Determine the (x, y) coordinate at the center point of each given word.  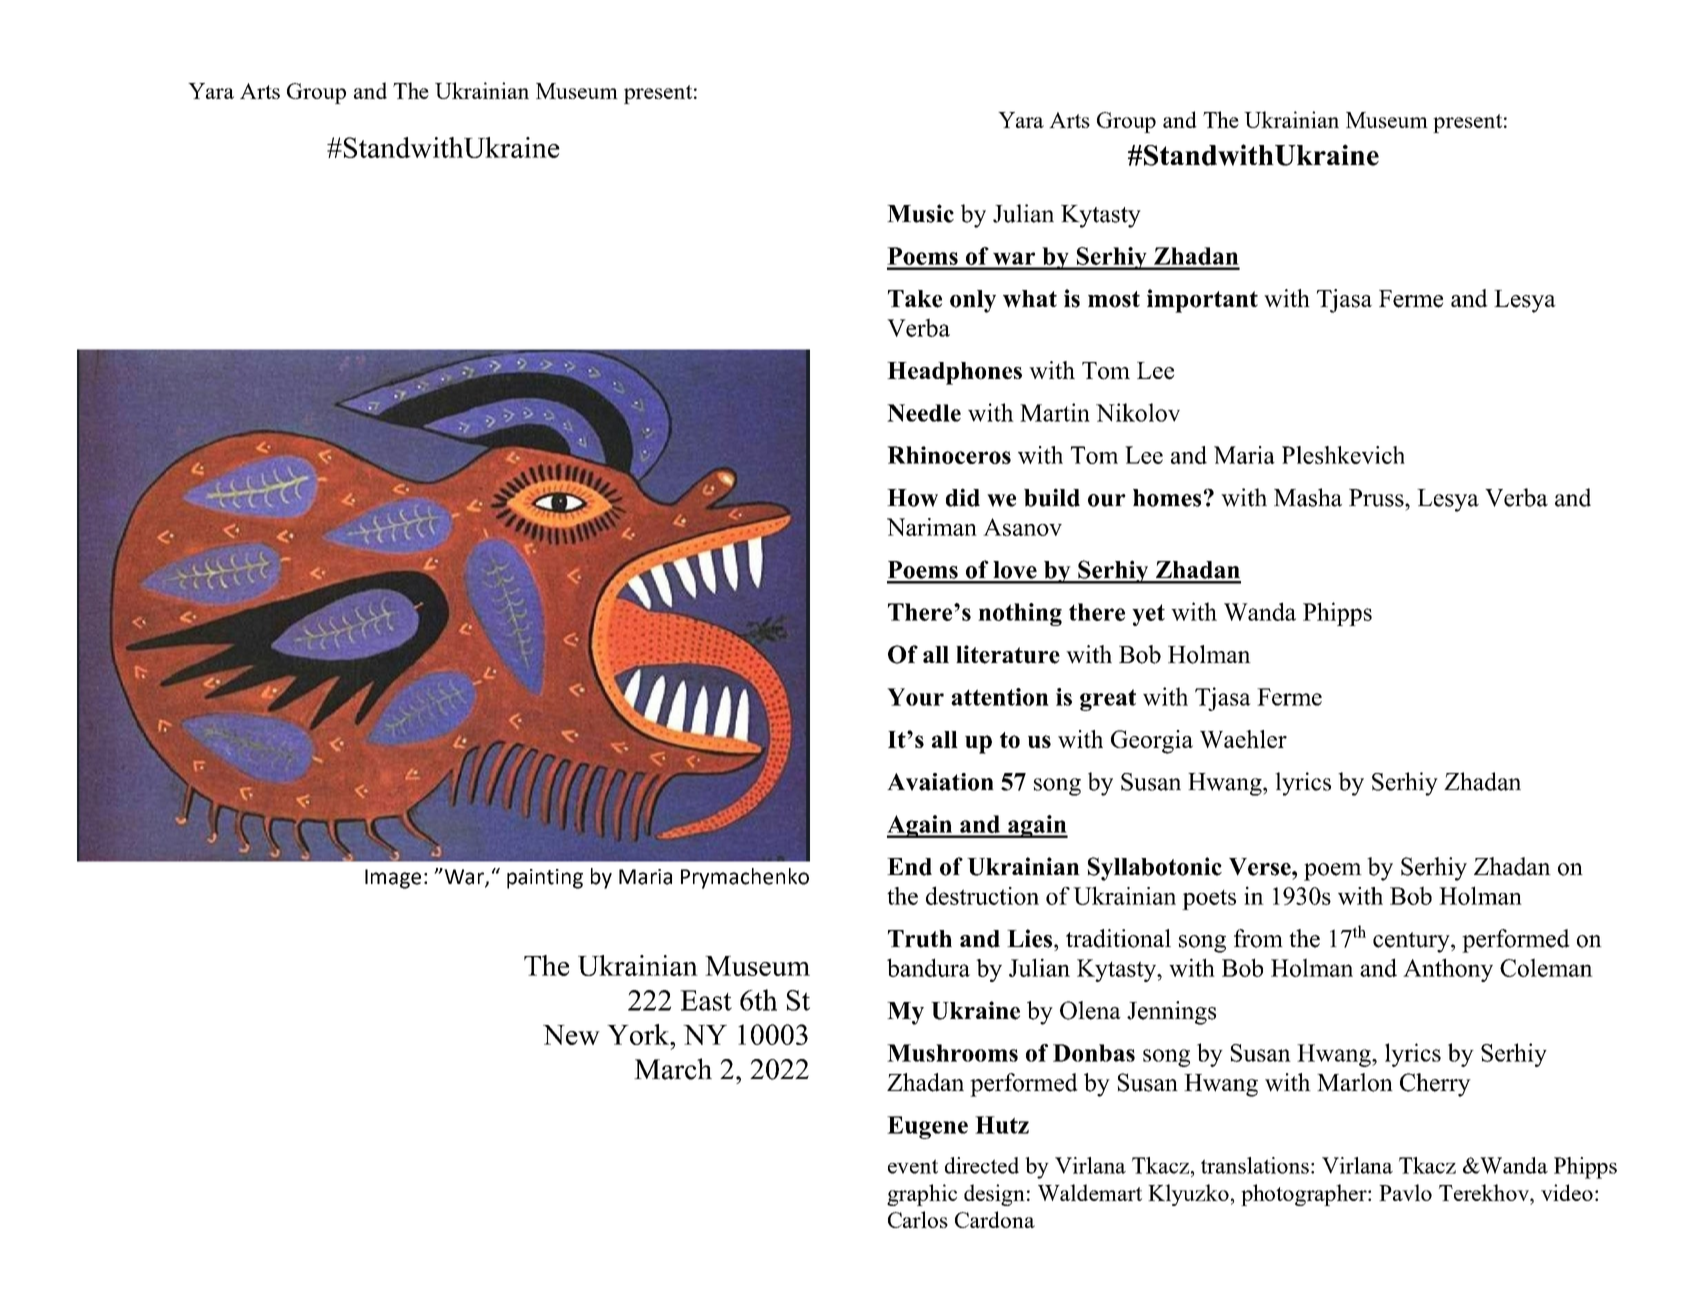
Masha (1308, 497)
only (973, 301)
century (1412, 942)
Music (920, 213)
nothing (1020, 614)
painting (545, 879)
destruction (982, 895)
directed (982, 1165)
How (912, 498)
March (673, 1069)
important (1202, 301)
